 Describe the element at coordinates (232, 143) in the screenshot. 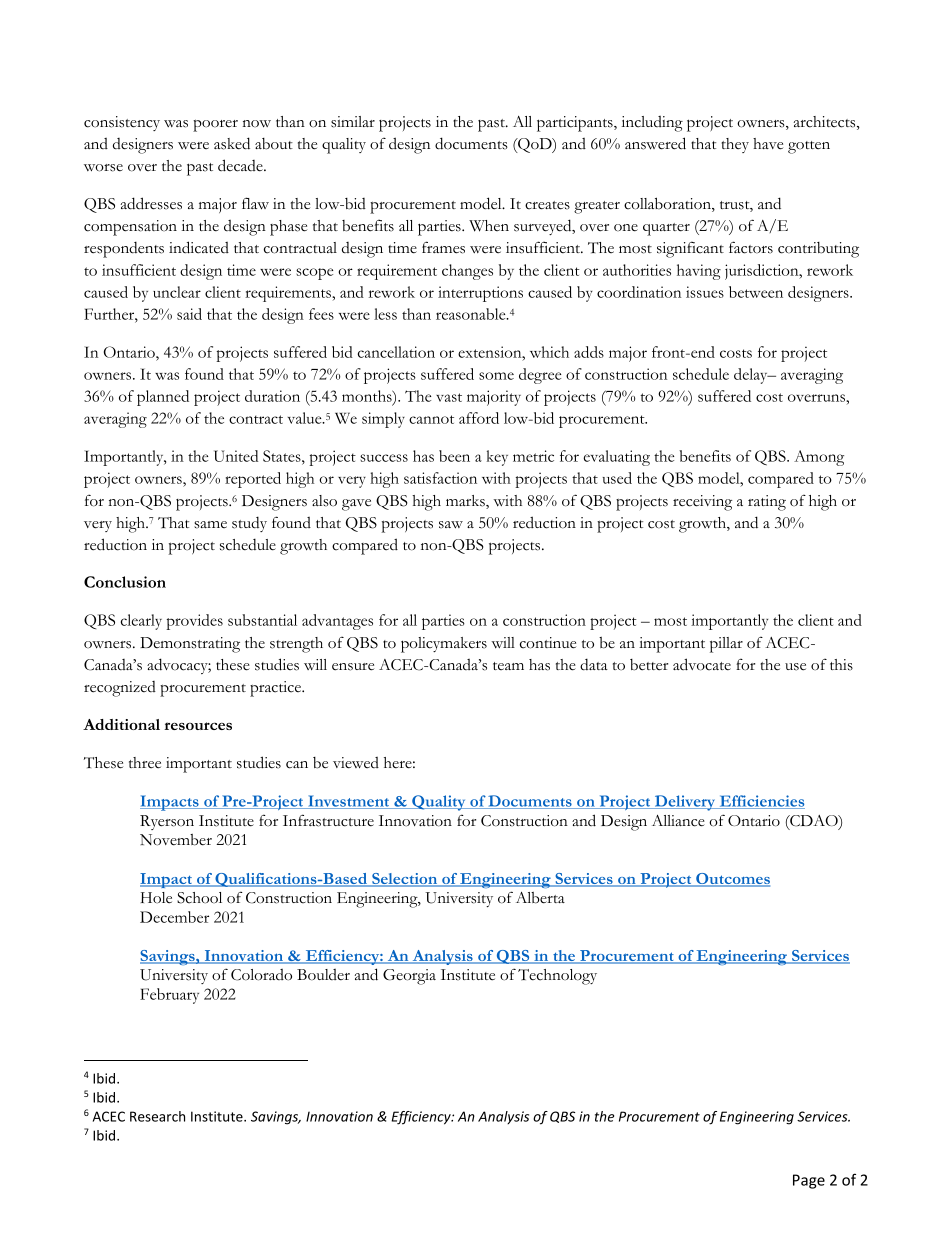

I see `asked` at that location.
